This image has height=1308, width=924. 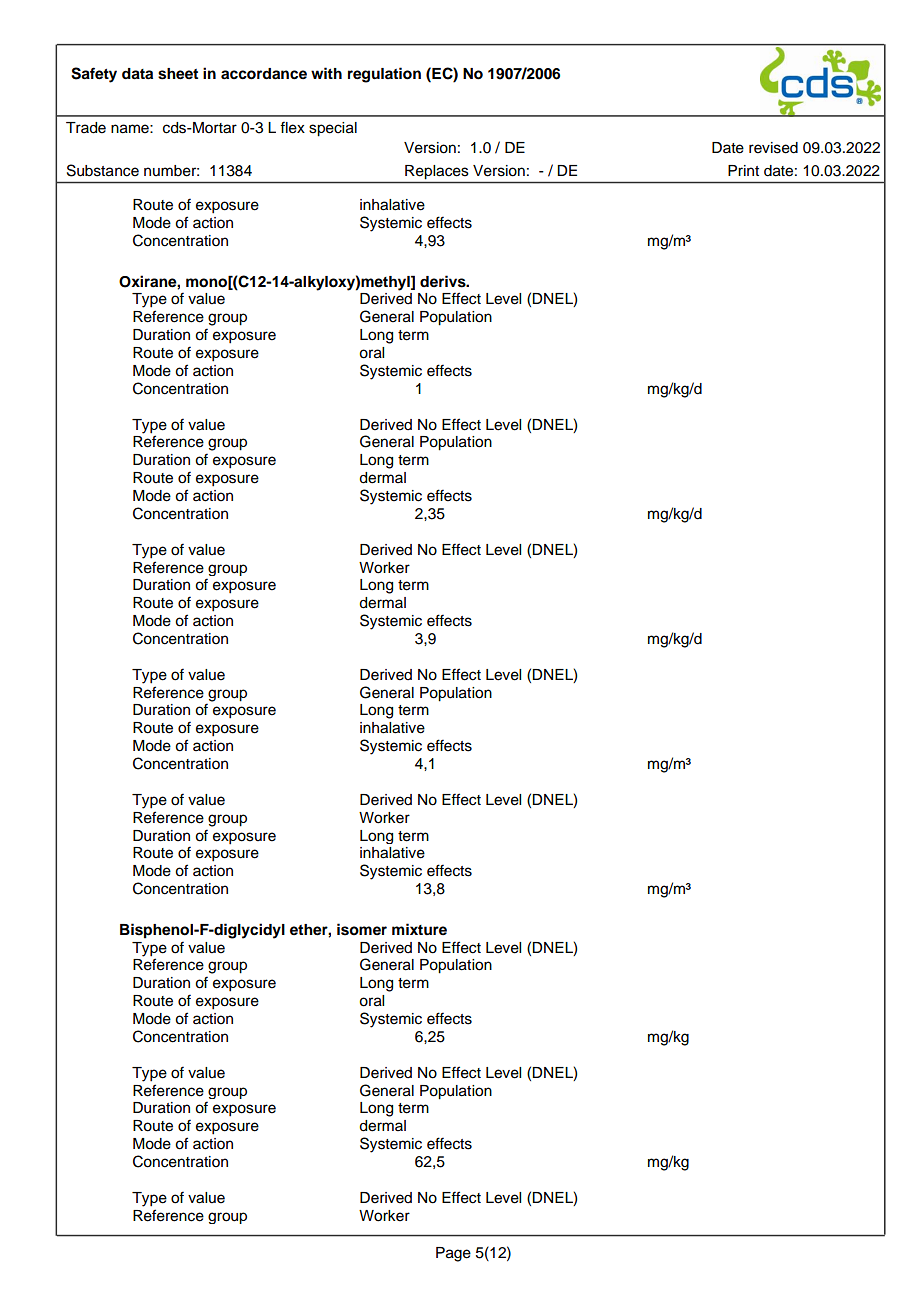 What do you see at coordinates (326, 73) in the image?
I see `with` at bounding box center [326, 73].
